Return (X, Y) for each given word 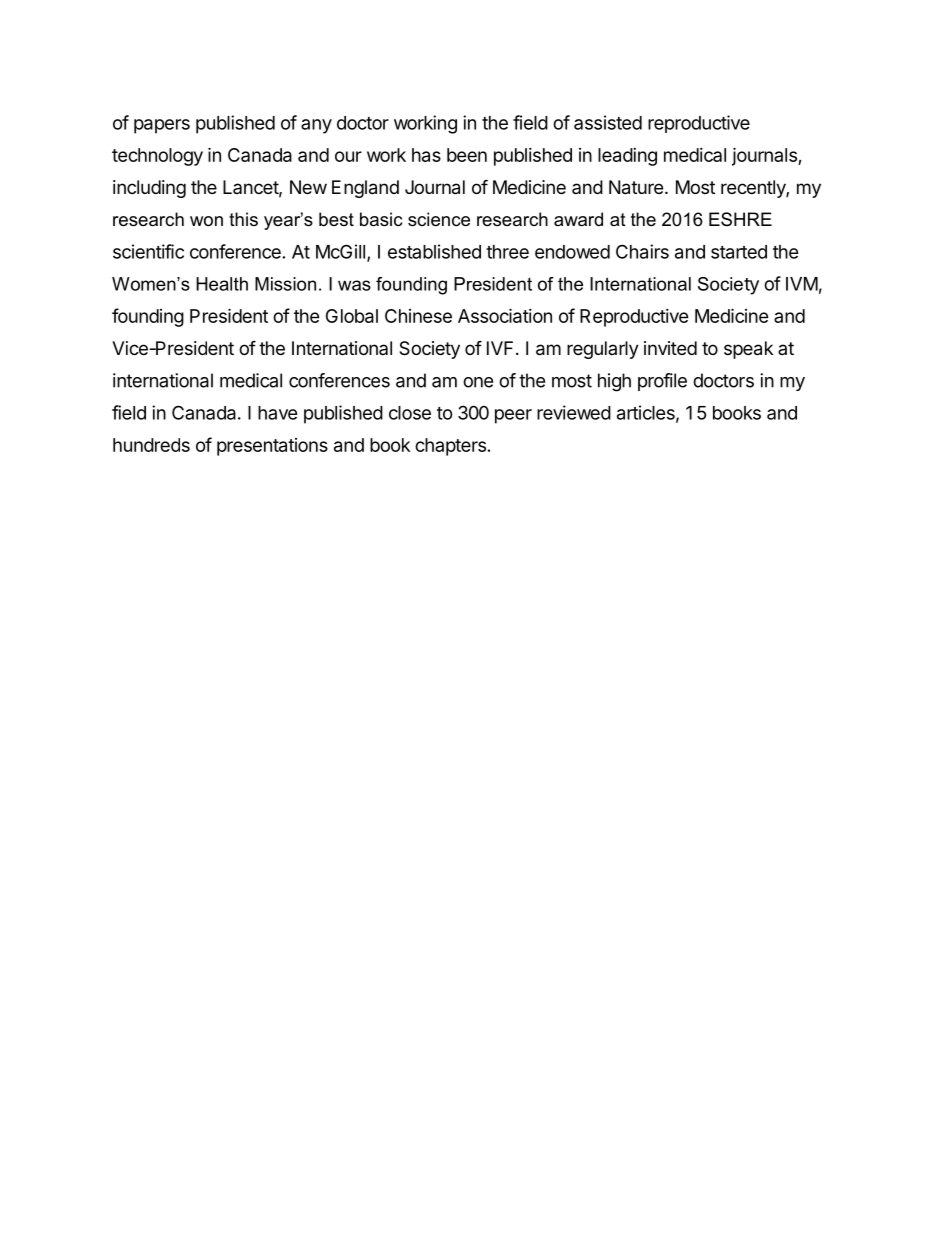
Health (222, 284)
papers (162, 126)
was (354, 285)
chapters (450, 447)
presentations (272, 447)
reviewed (574, 412)
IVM (802, 284)
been (467, 155)
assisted (608, 122)
